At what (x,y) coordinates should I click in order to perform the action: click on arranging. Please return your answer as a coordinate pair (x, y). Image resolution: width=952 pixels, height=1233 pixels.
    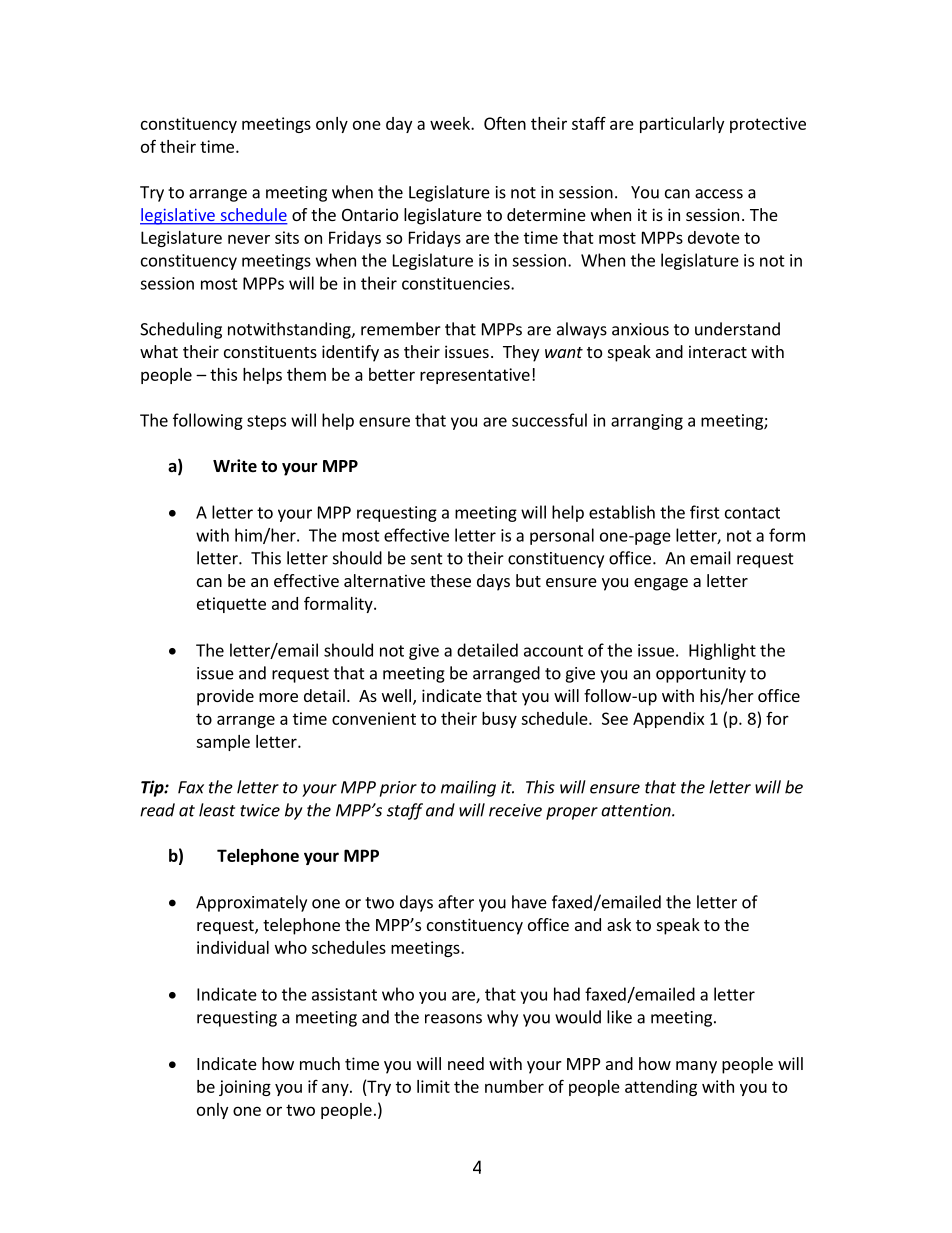
    Looking at the image, I should click on (647, 422).
